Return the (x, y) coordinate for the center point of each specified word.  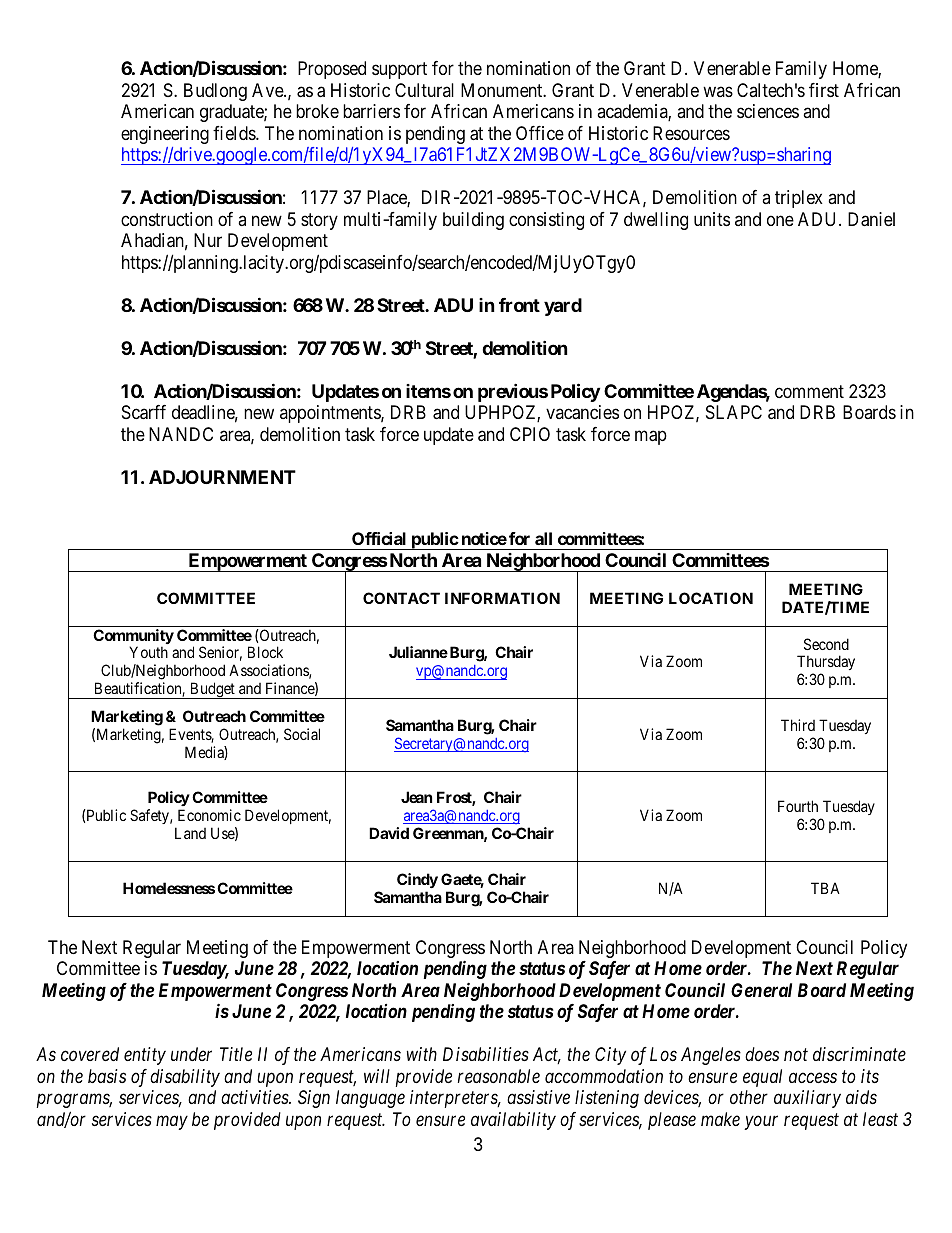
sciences (768, 111)
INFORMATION (502, 598)
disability (185, 1078)
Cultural (424, 90)
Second (826, 644)
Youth (148, 652)
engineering (165, 135)
